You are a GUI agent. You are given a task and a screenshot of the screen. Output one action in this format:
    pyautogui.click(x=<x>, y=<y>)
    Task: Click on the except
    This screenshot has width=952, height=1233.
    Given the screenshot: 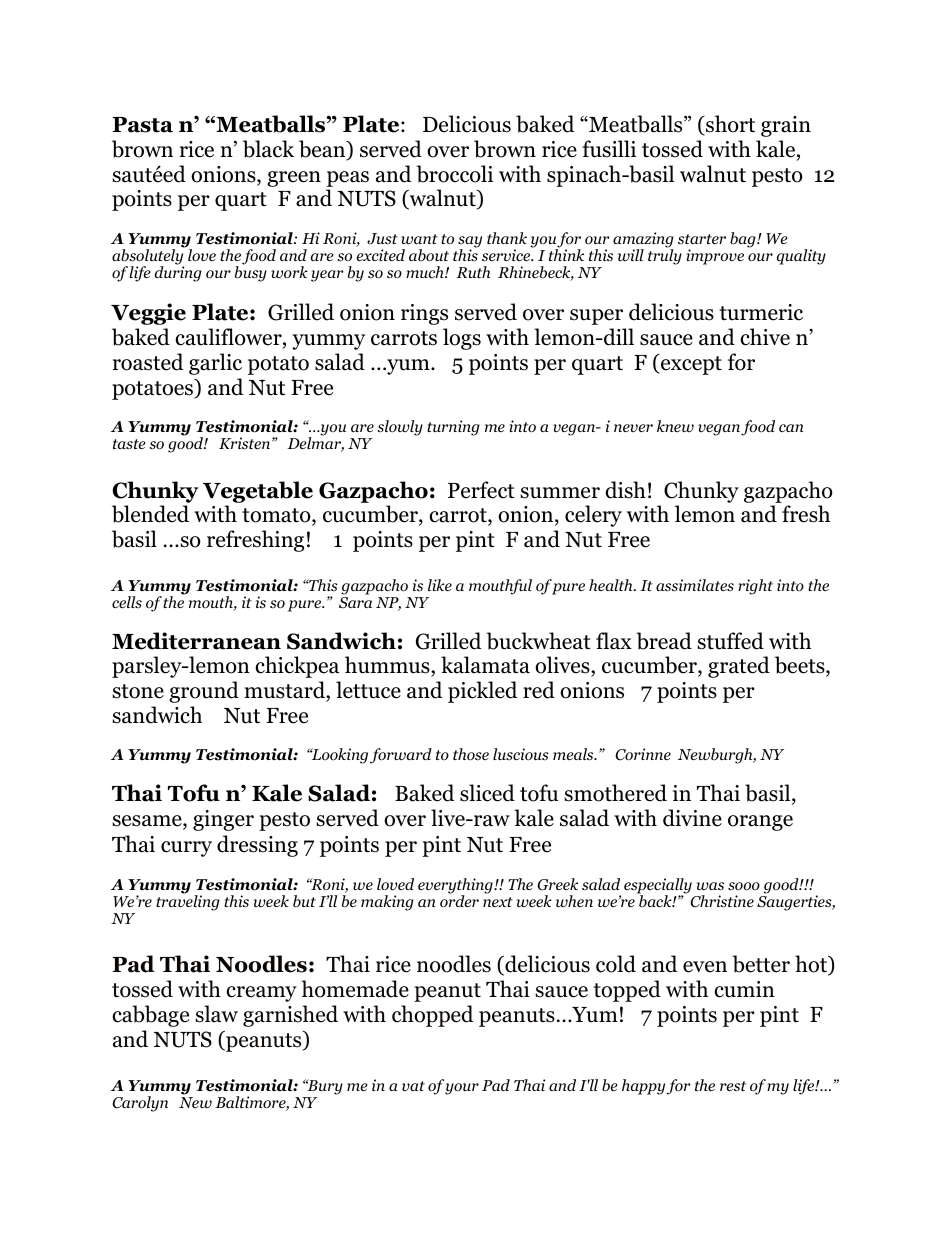 What is the action you would take?
    pyautogui.click(x=690, y=364)
